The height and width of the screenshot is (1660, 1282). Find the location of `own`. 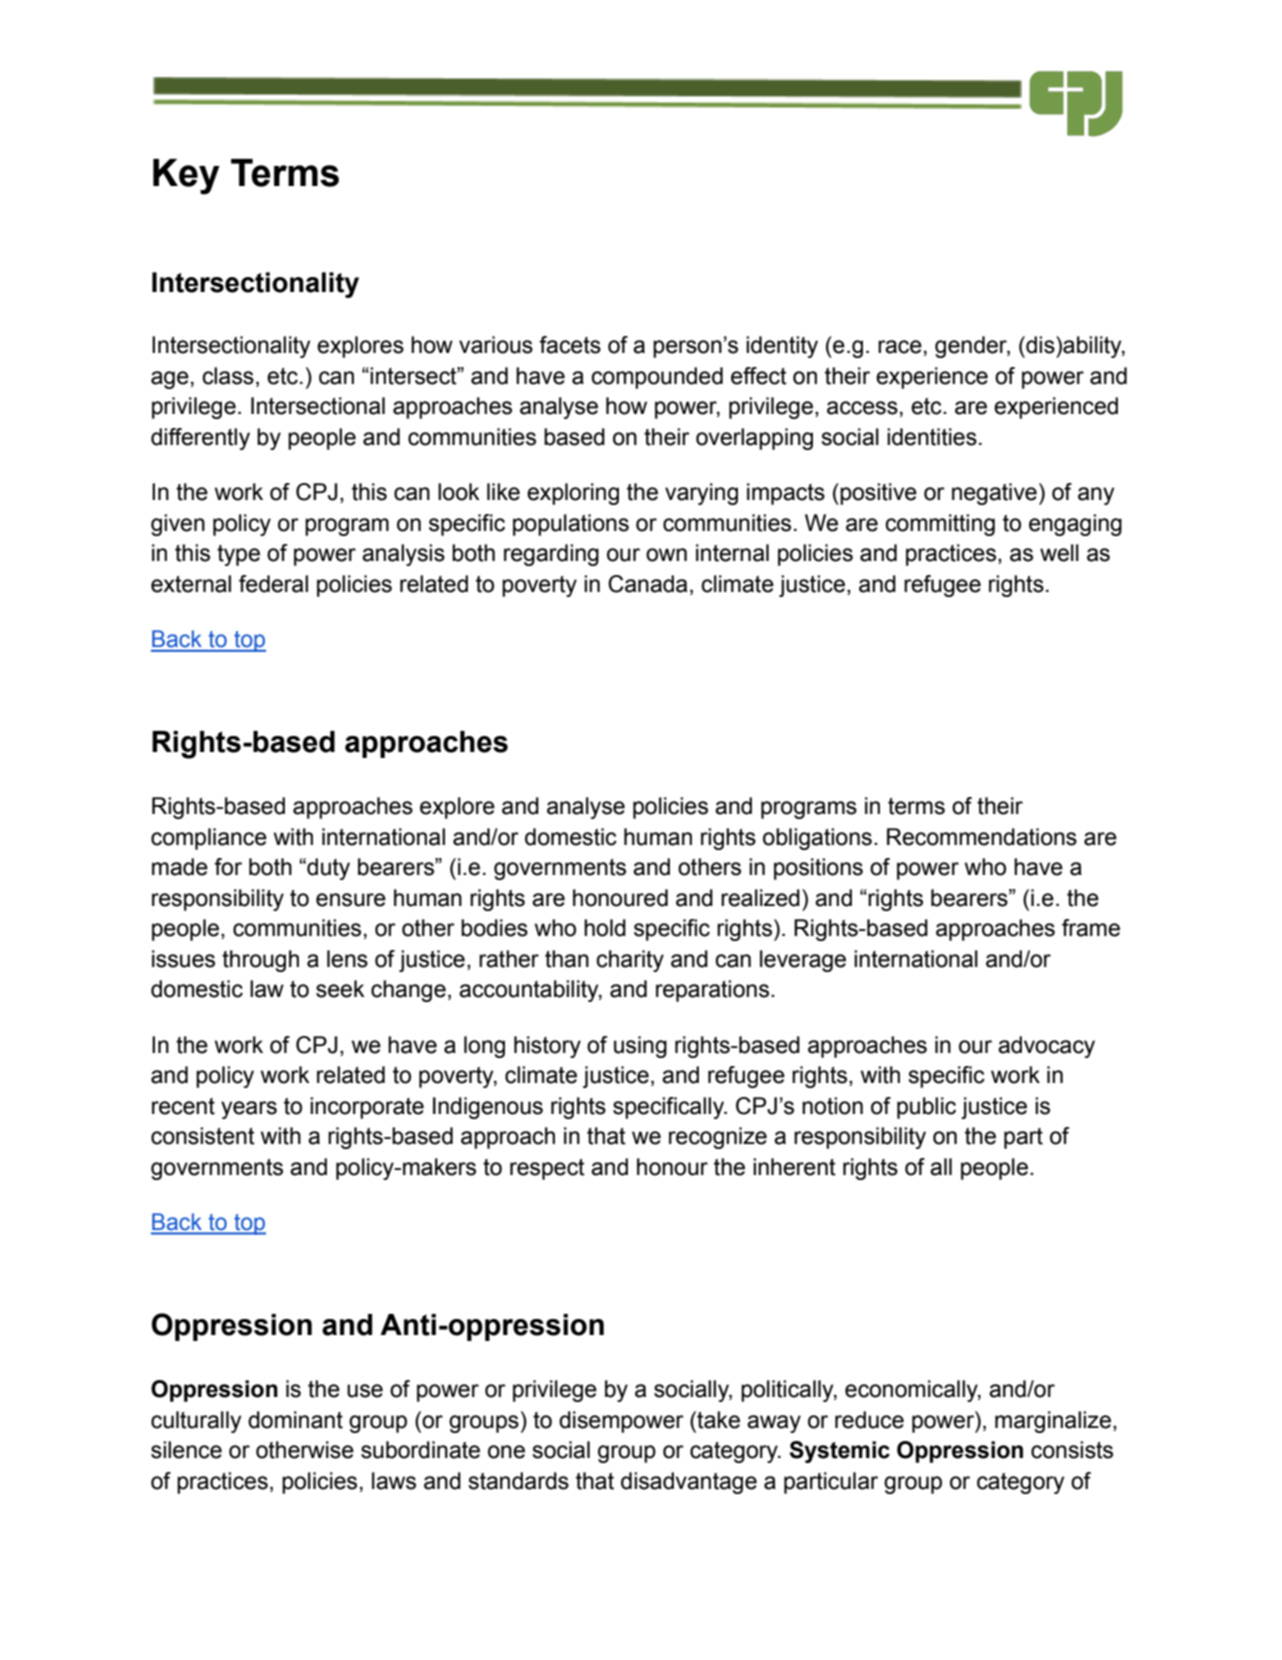

own is located at coordinates (666, 555).
